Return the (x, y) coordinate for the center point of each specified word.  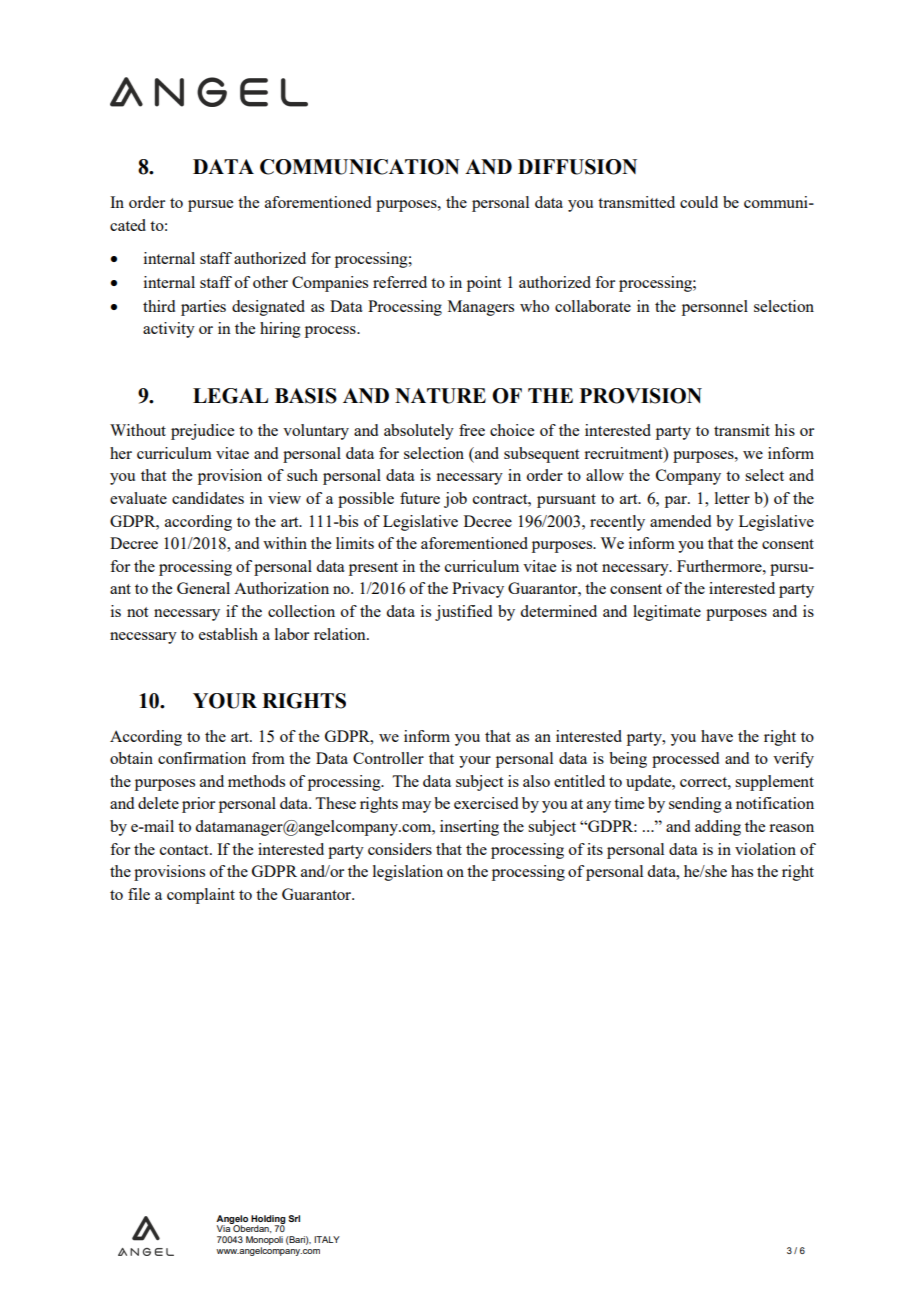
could (699, 202)
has (742, 871)
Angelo (232, 1220)
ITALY (327, 1239)
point (484, 284)
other (270, 282)
